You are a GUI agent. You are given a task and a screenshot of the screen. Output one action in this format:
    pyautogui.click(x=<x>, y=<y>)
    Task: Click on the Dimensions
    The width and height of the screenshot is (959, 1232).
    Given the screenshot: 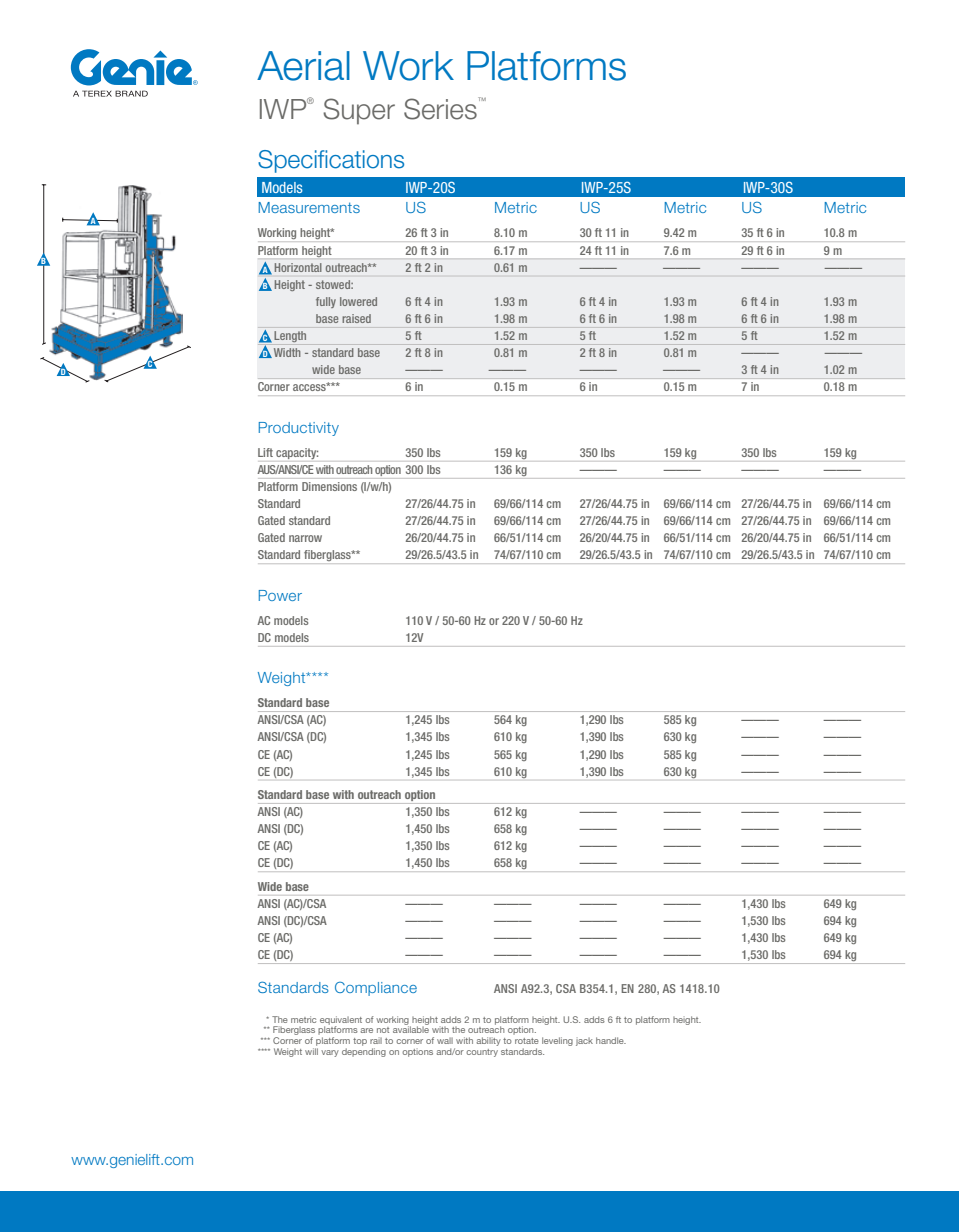 What is the action you would take?
    pyautogui.click(x=329, y=486)
